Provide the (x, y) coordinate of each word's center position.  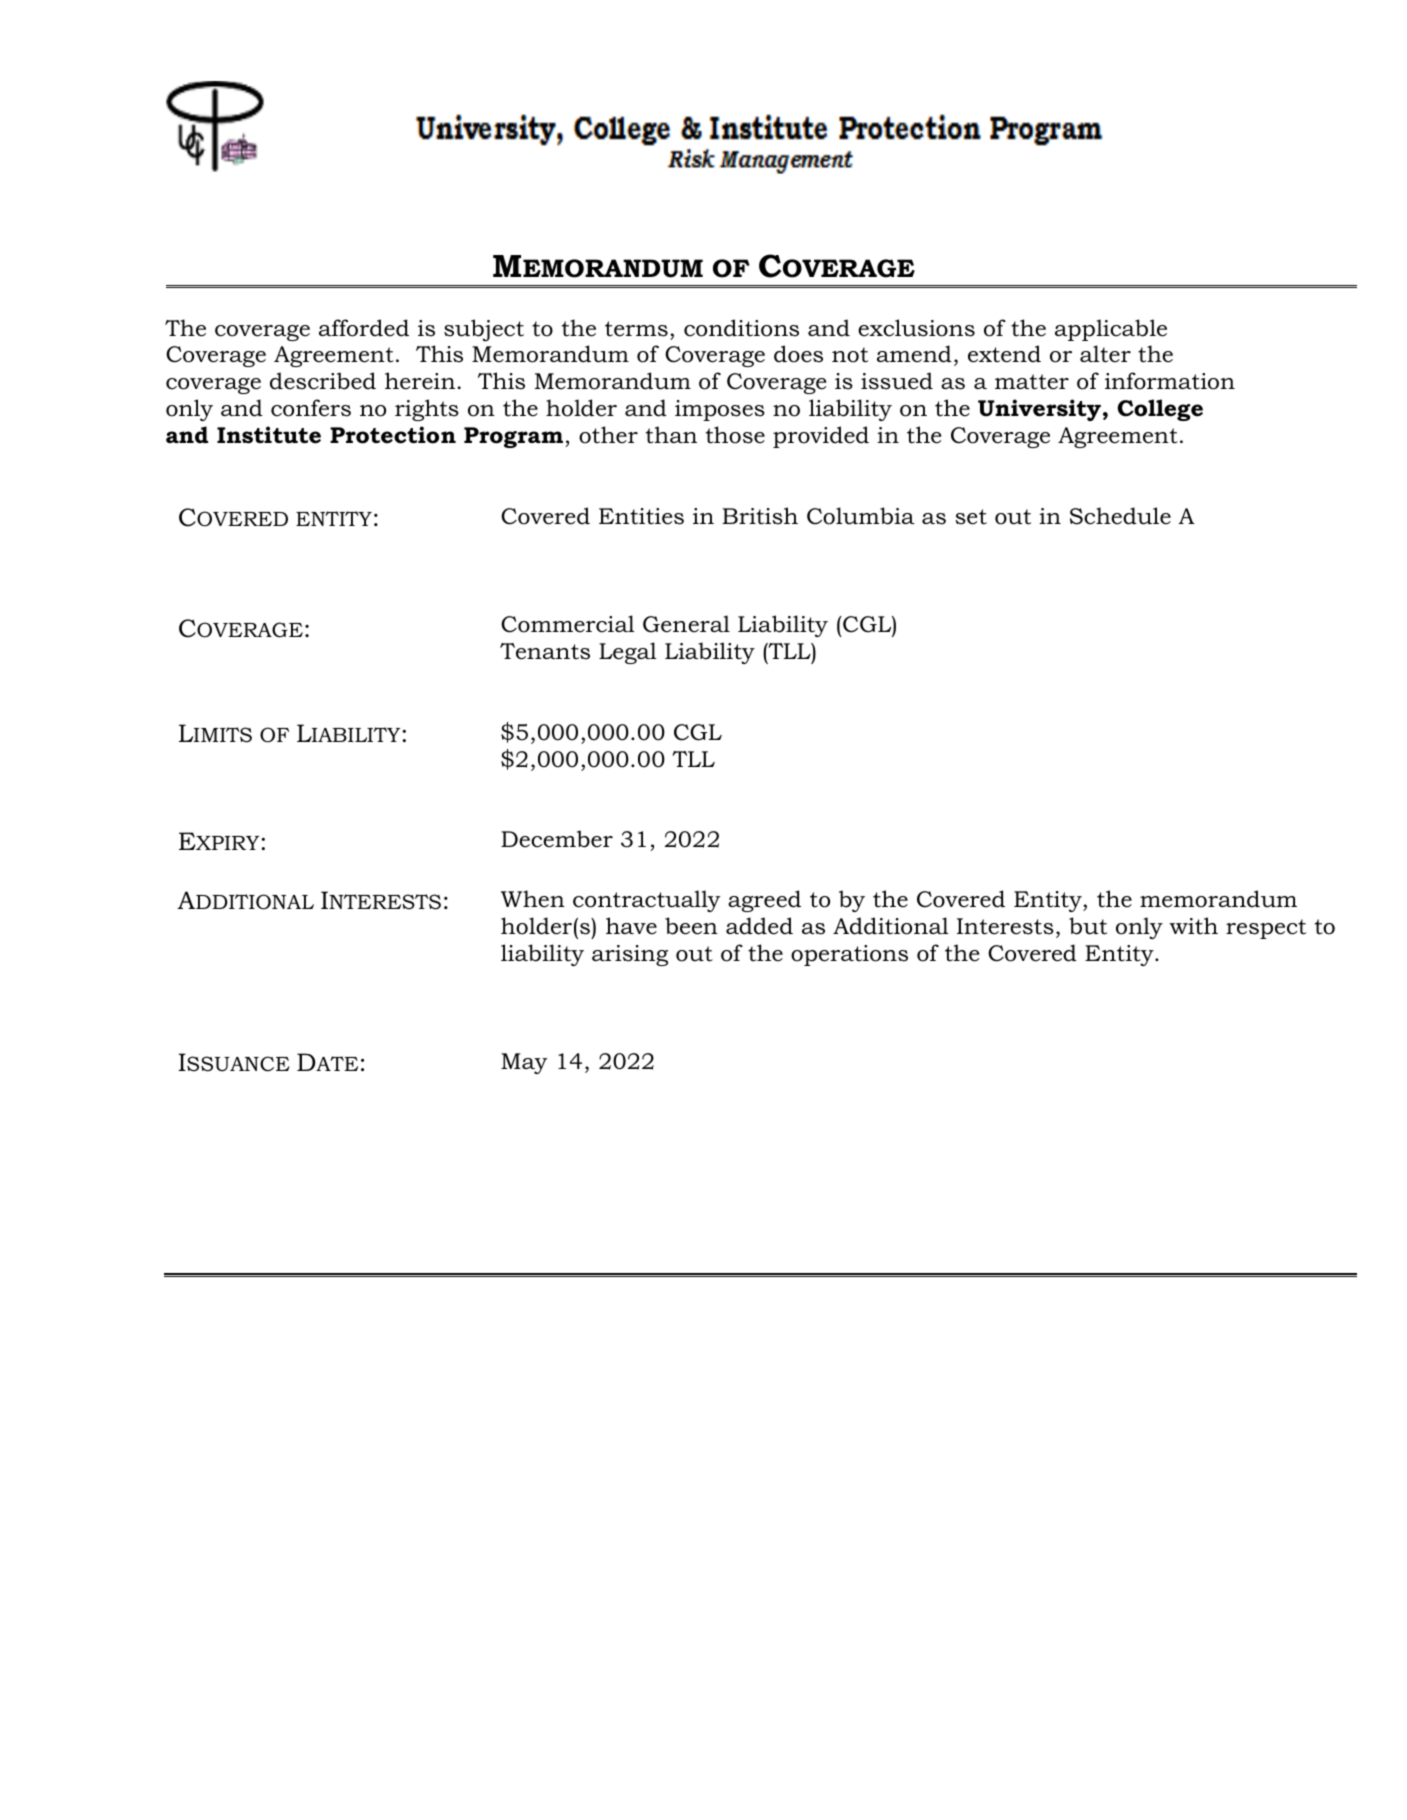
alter (1105, 354)
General (686, 624)
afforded (364, 328)
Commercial (567, 624)
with (1193, 926)
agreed (764, 901)
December (557, 839)
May (524, 1063)
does (798, 354)
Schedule (1120, 516)
